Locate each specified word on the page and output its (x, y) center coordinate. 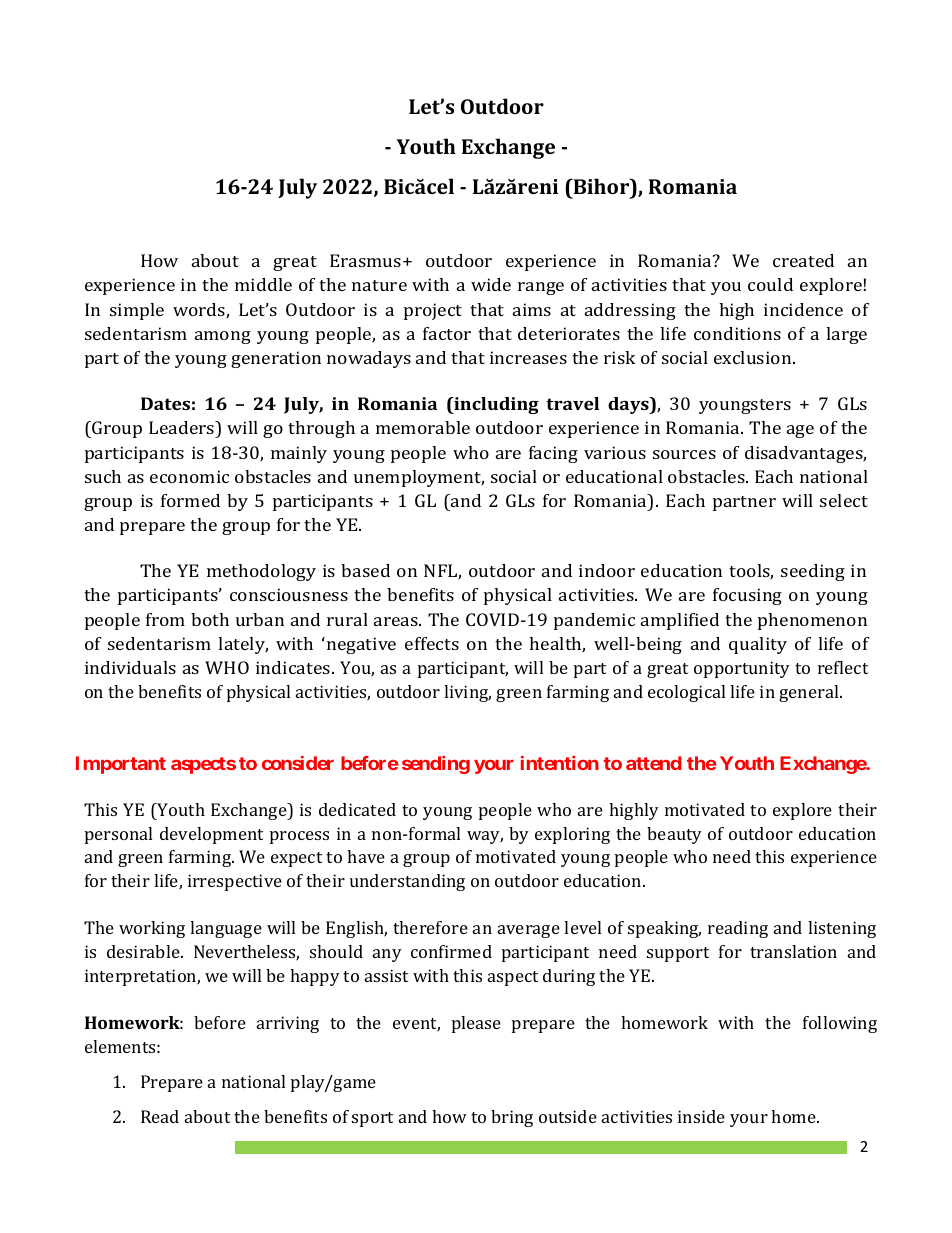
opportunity (742, 669)
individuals (130, 667)
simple (137, 311)
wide (491, 284)
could (770, 284)
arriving (288, 1024)
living (467, 693)
